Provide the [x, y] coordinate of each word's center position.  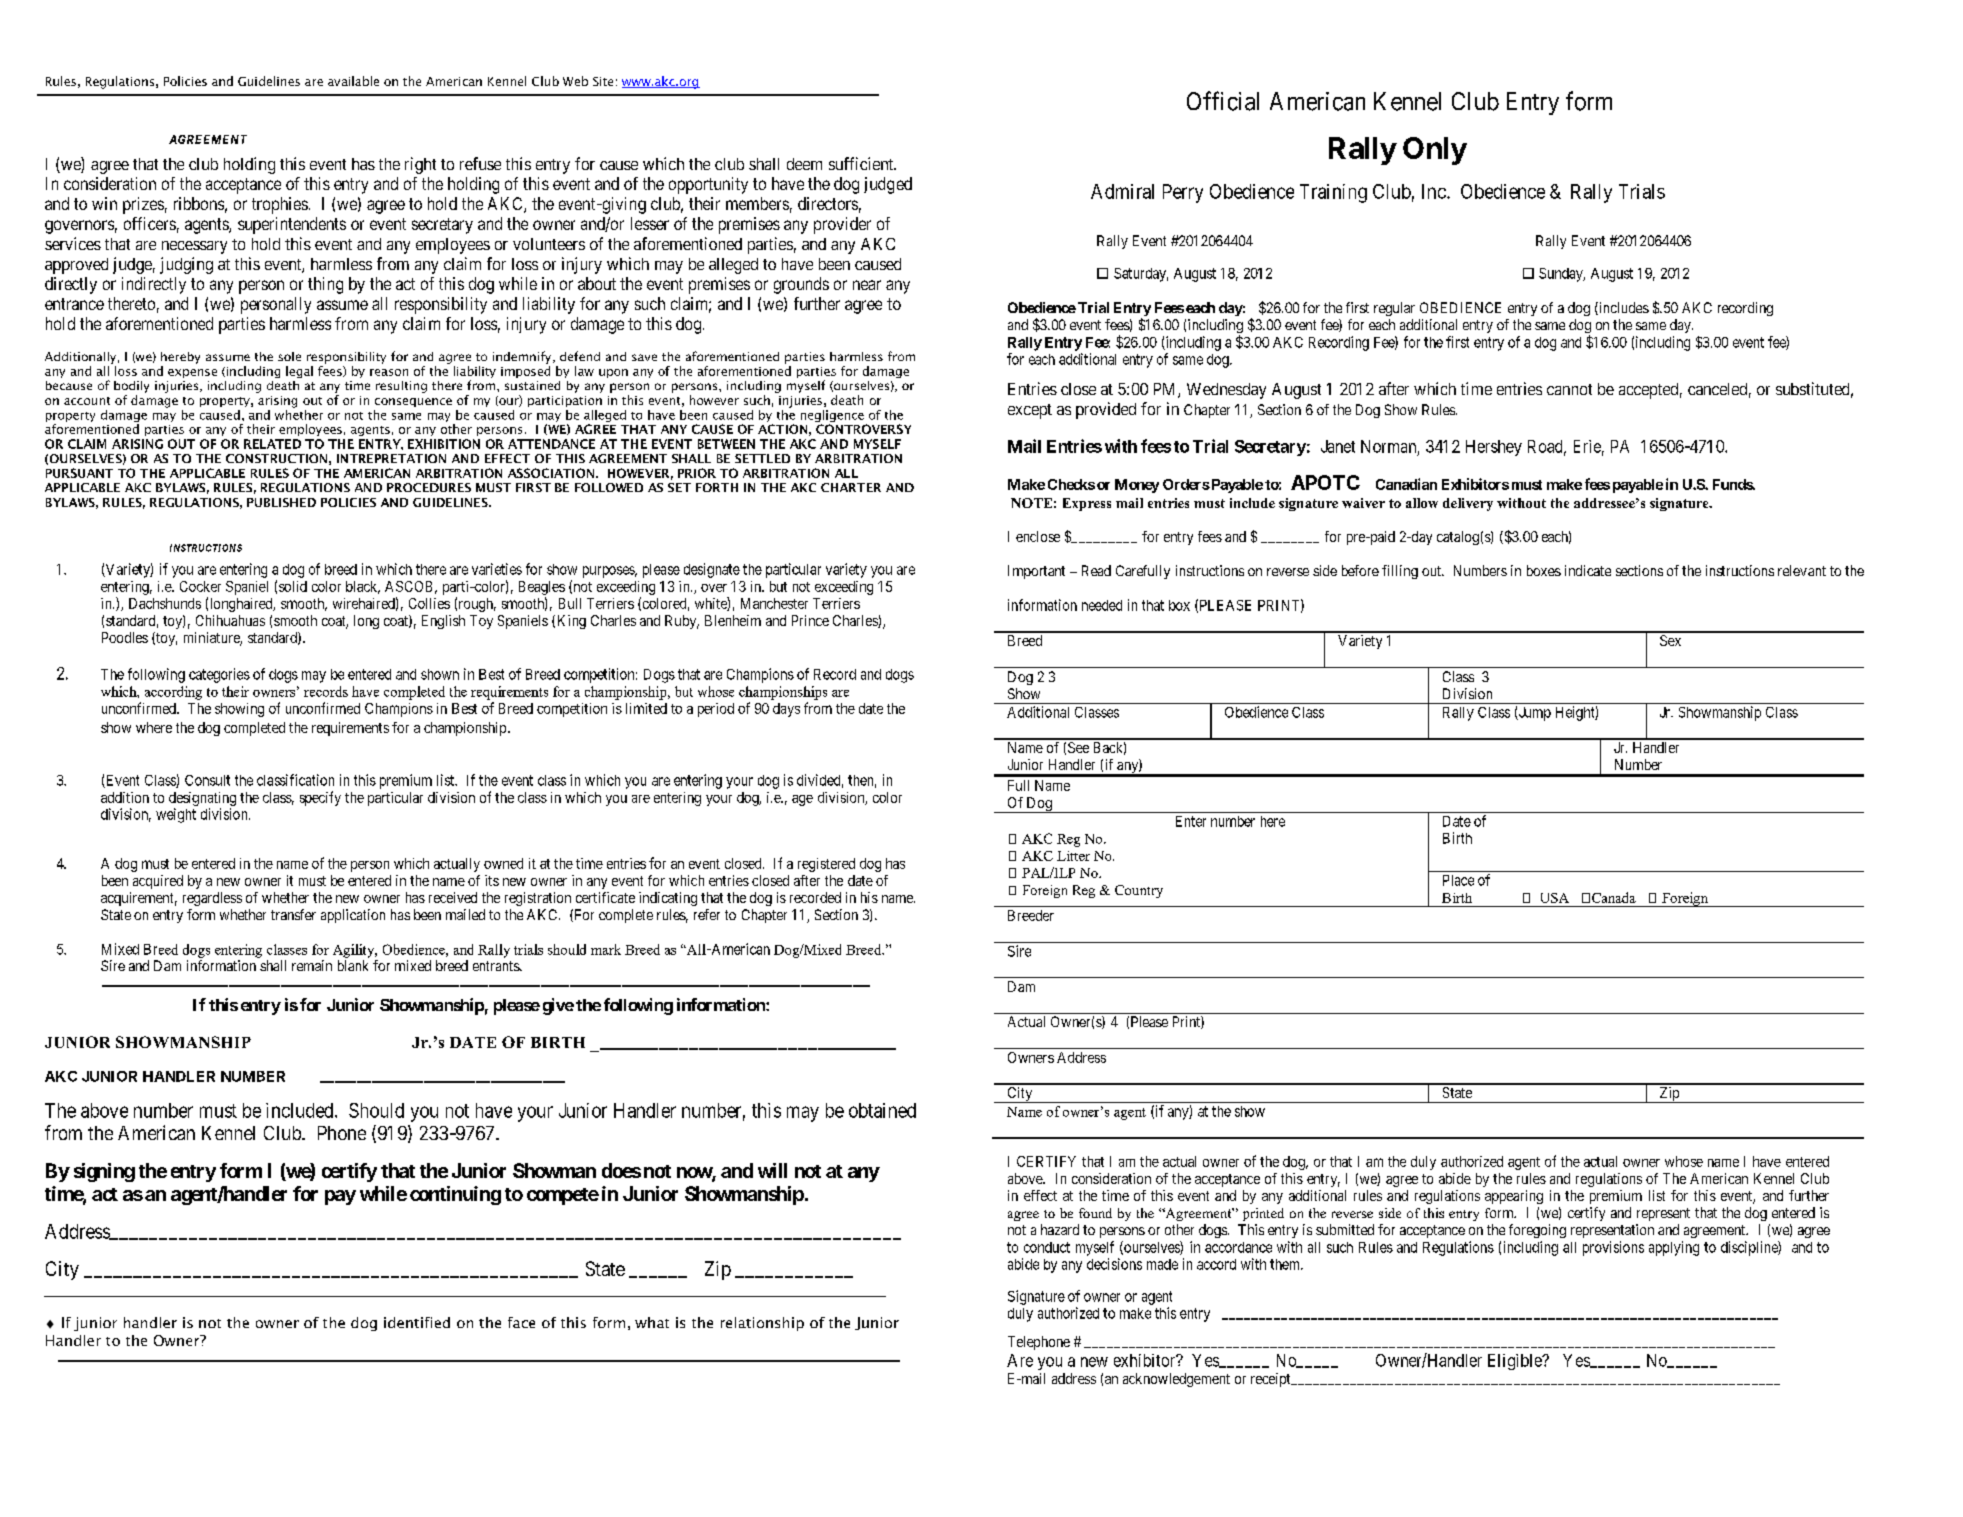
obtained [882, 1110]
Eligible [1515, 1362]
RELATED [272, 444]
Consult [207, 780]
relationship [762, 1324]
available [353, 81]
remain [312, 965]
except [1030, 411]
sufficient [862, 163]
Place [1458, 880]
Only [1435, 151]
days [786, 710]
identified [417, 1322]
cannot [1569, 389]
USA [1555, 898]
